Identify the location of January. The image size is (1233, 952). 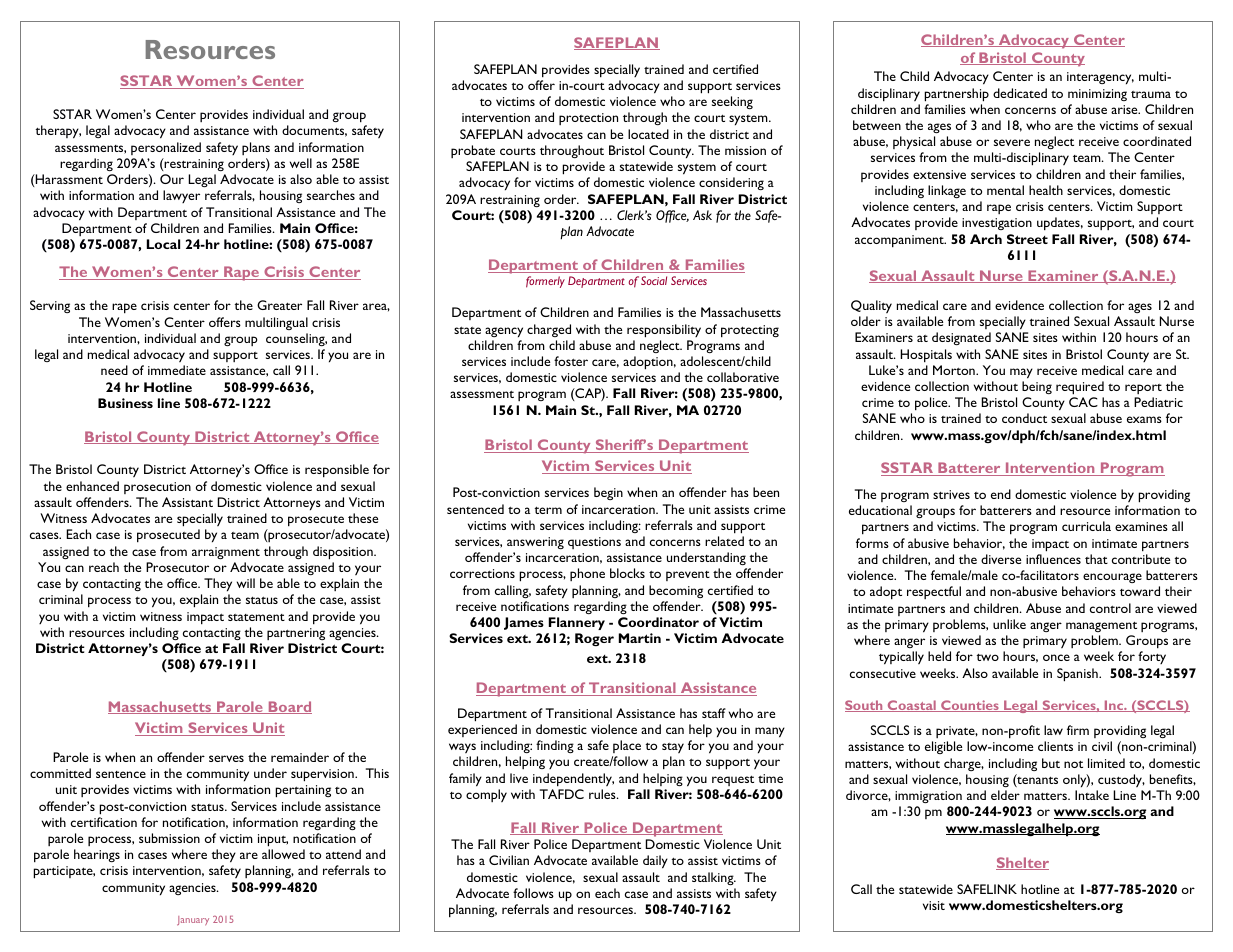
(193, 921).
